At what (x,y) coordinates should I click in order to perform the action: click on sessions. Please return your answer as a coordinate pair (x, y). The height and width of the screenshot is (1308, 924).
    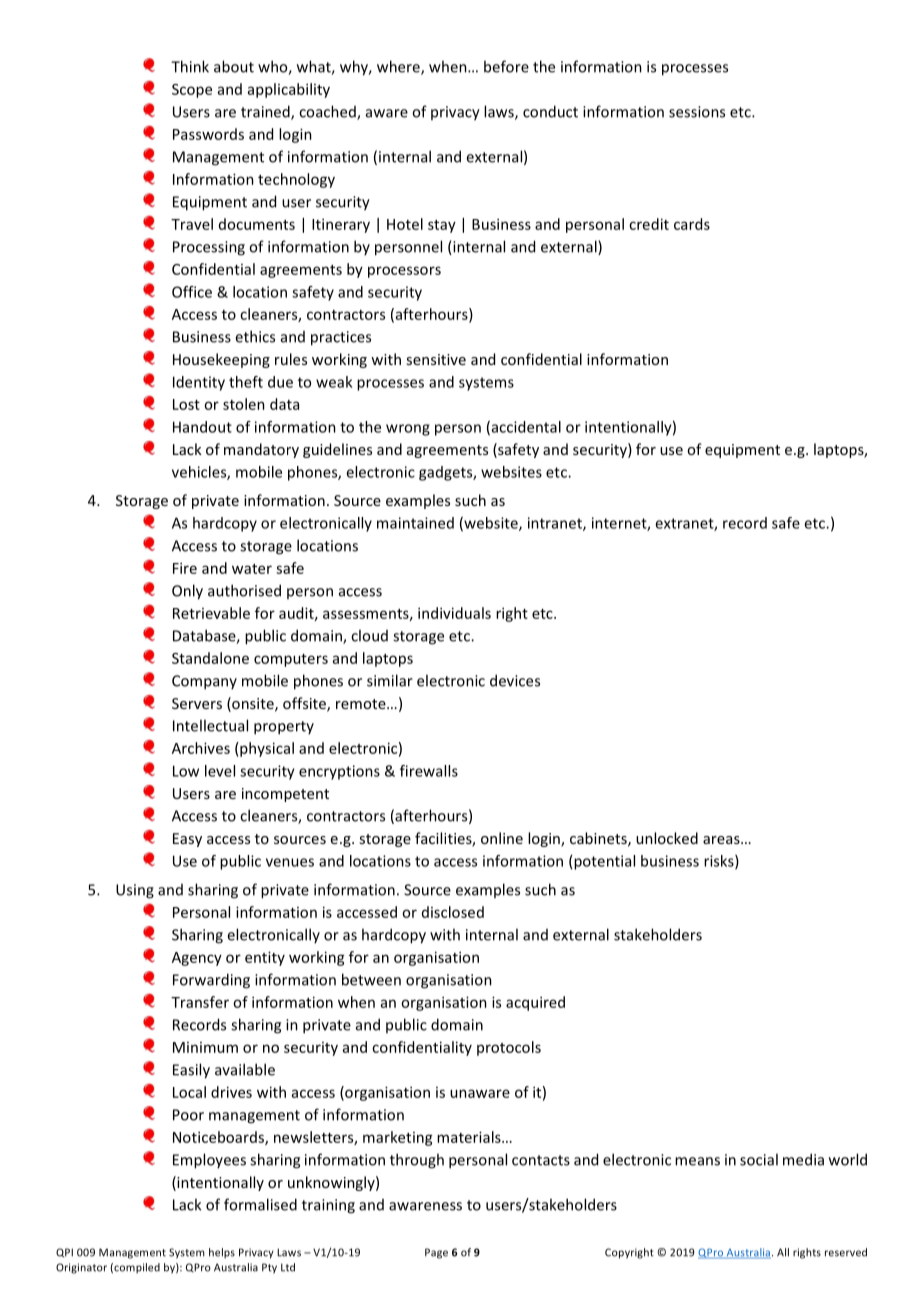
    Looking at the image, I should click on (697, 112).
